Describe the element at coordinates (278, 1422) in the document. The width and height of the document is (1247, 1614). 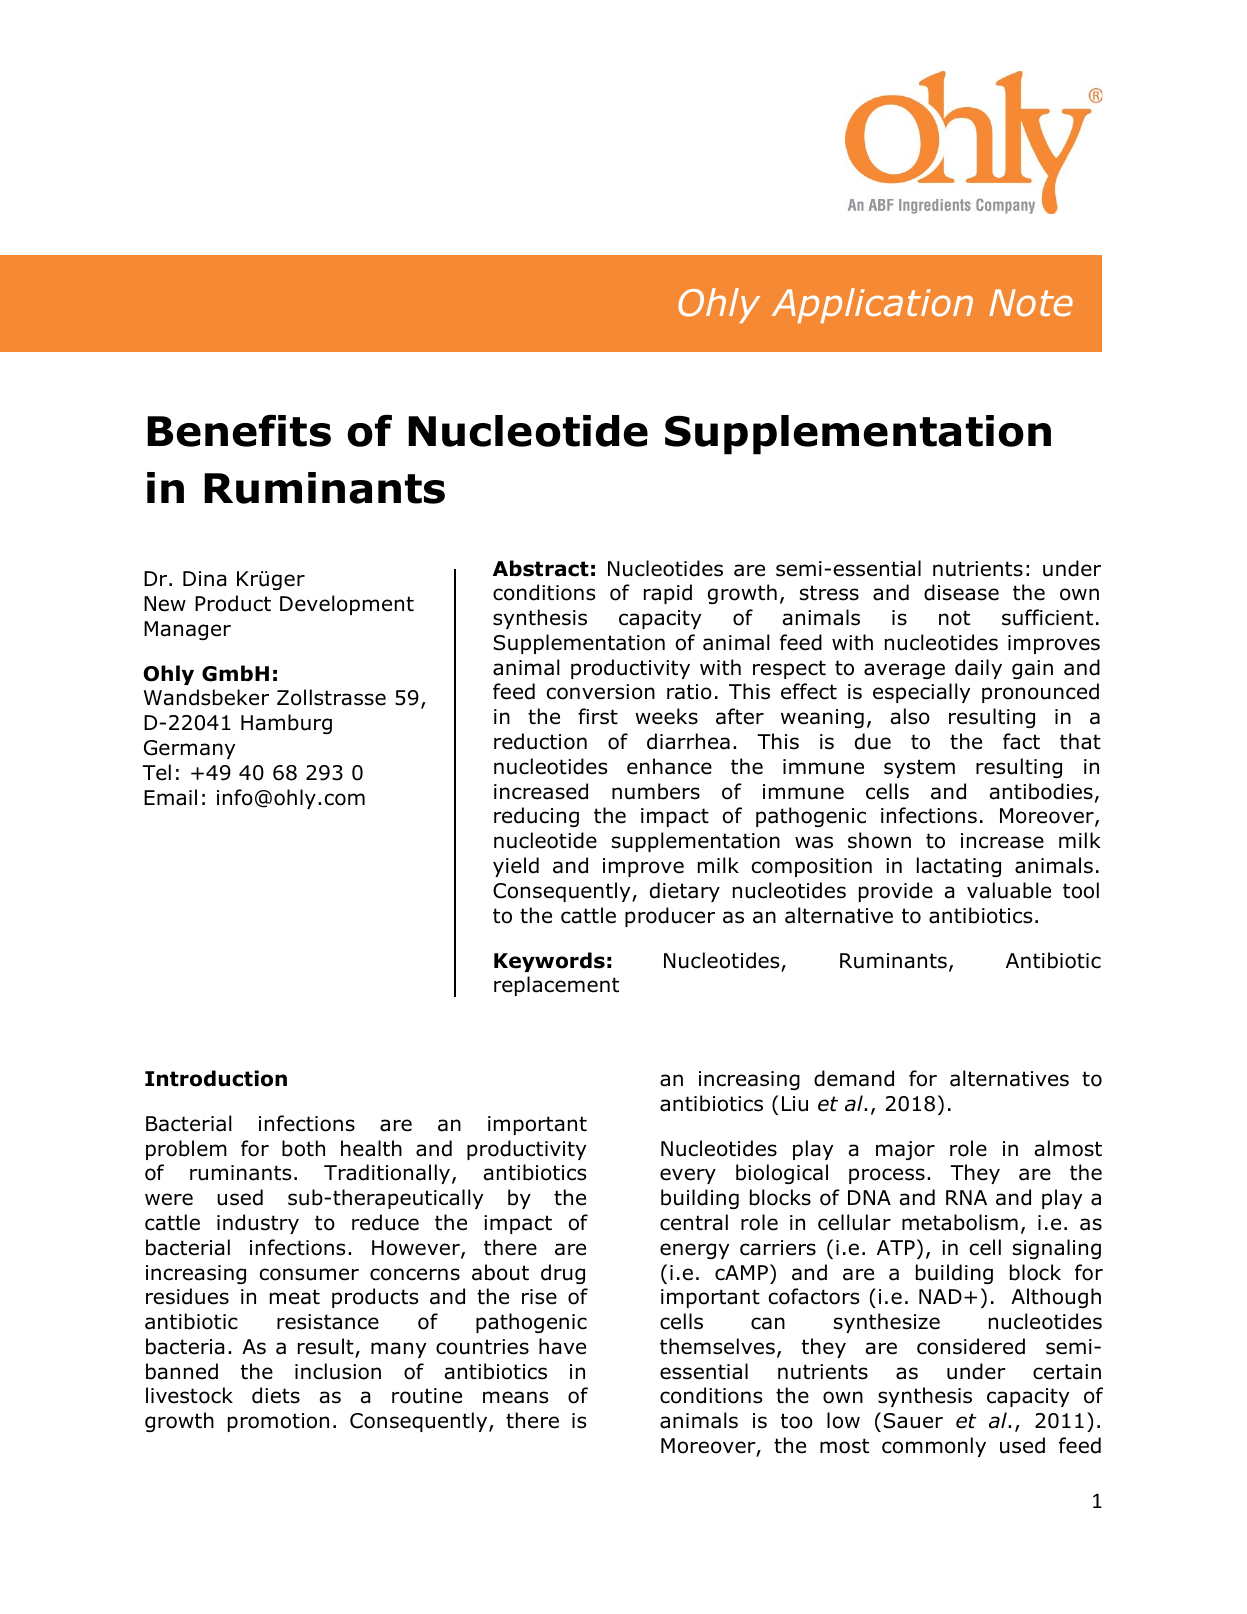
I see `promotion` at that location.
